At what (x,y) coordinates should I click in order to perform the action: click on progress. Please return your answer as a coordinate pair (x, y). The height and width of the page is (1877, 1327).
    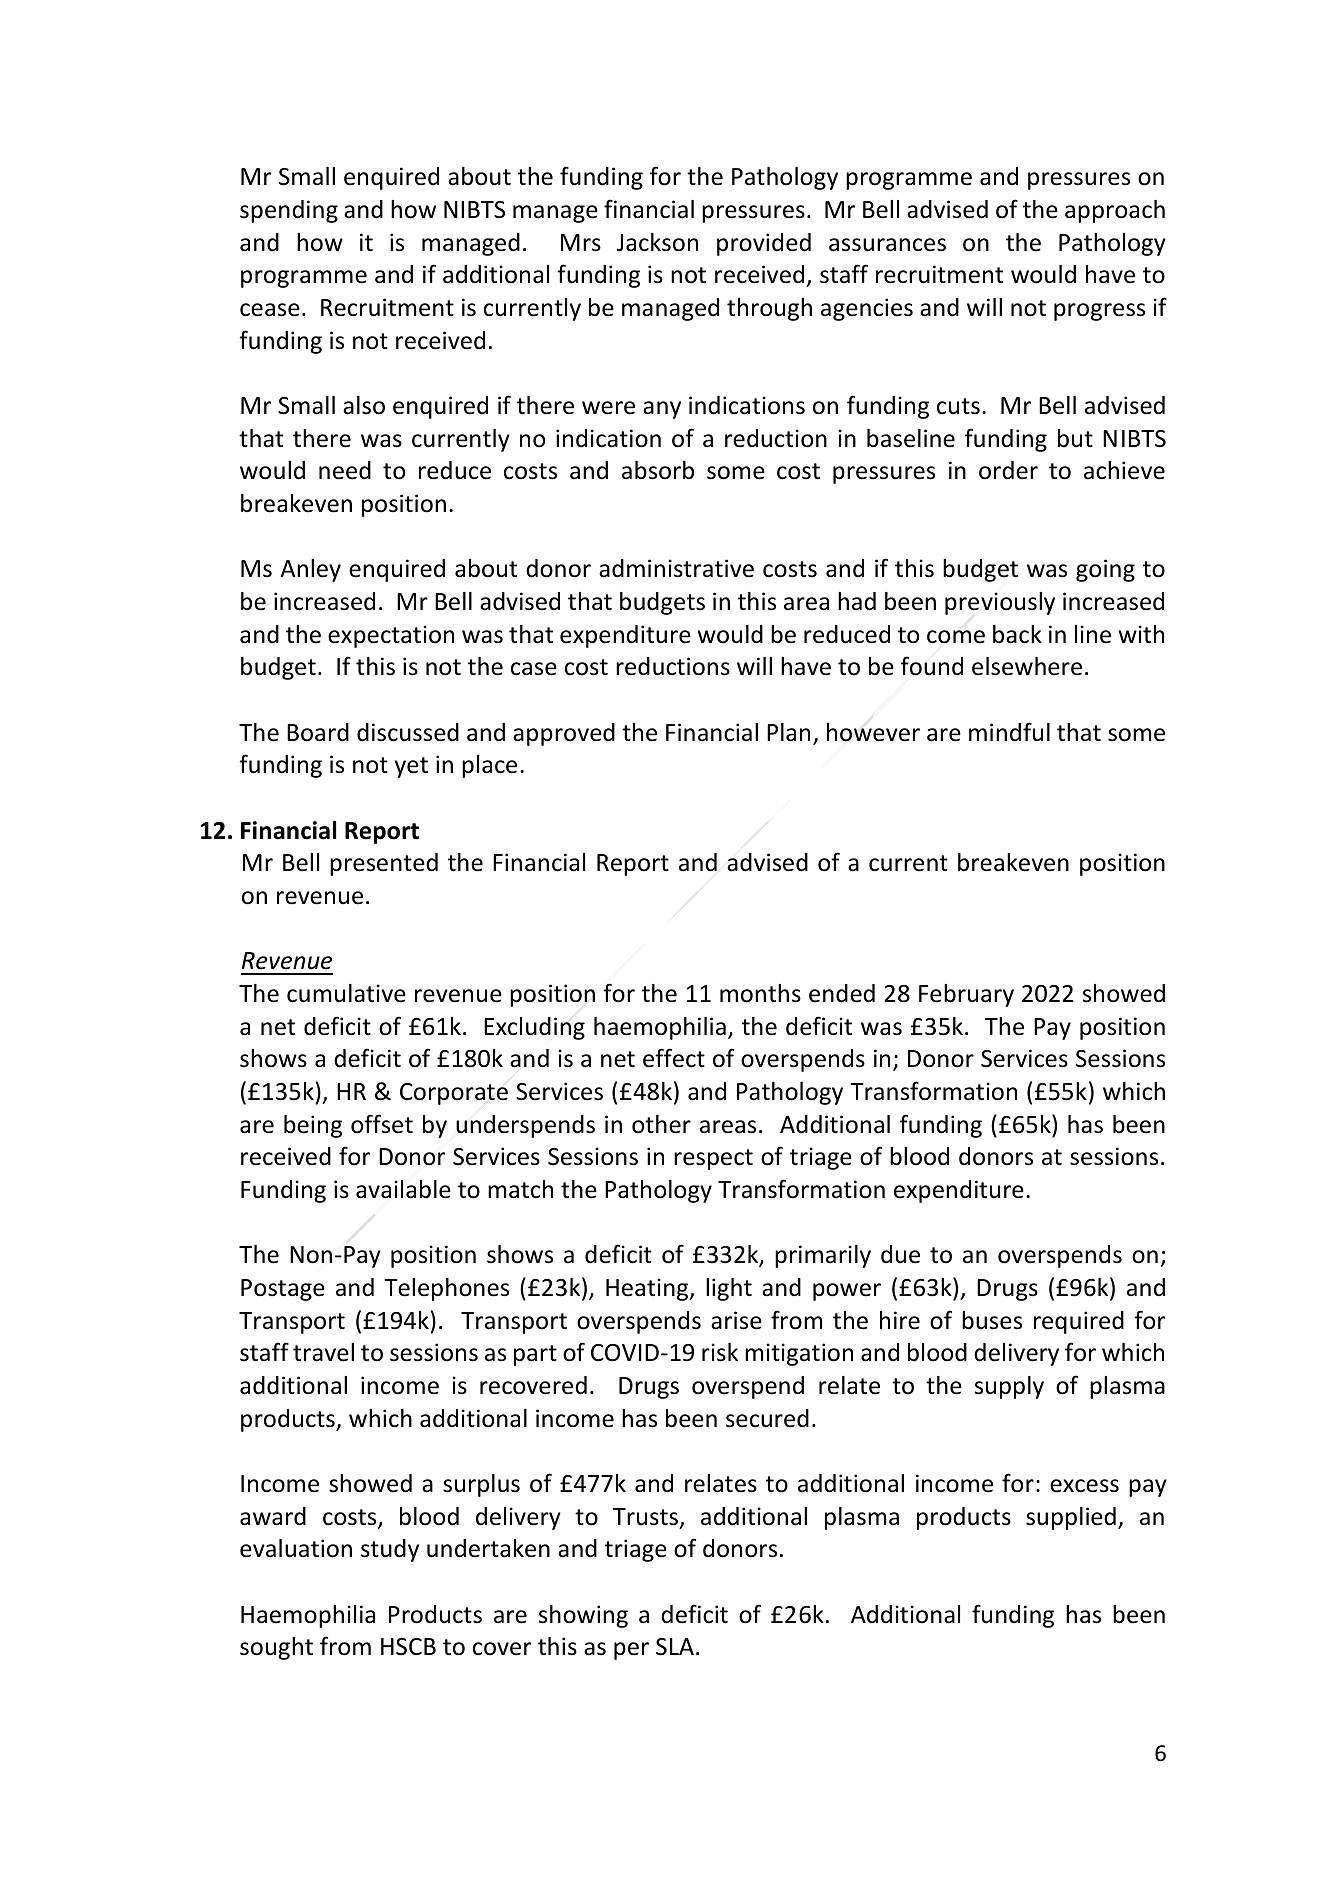
    Looking at the image, I should click on (1099, 312).
